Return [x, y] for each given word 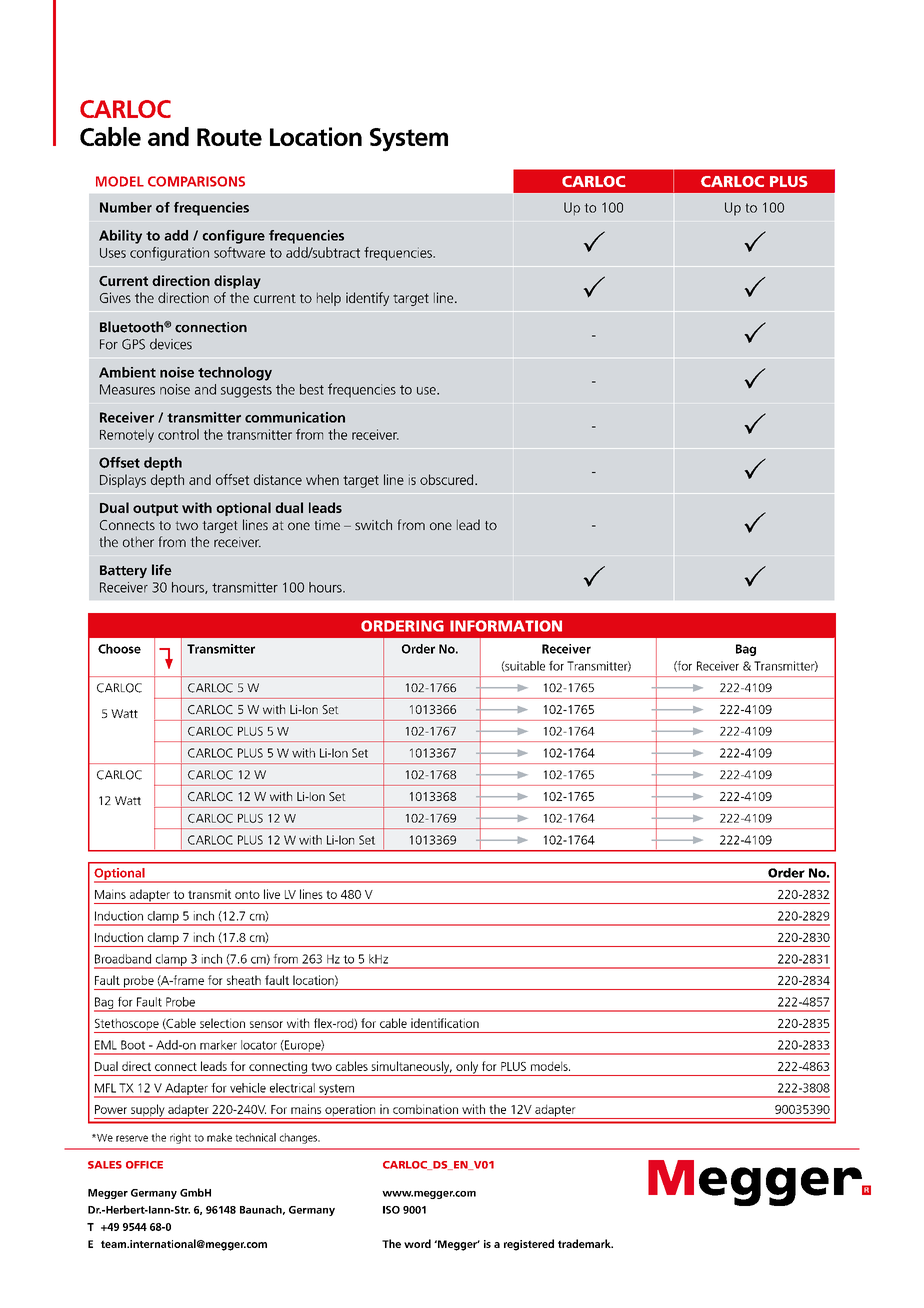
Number [126, 207]
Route [229, 137]
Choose [119, 649]
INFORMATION [506, 626]
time [327, 525]
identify [367, 299]
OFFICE [144, 1165]
